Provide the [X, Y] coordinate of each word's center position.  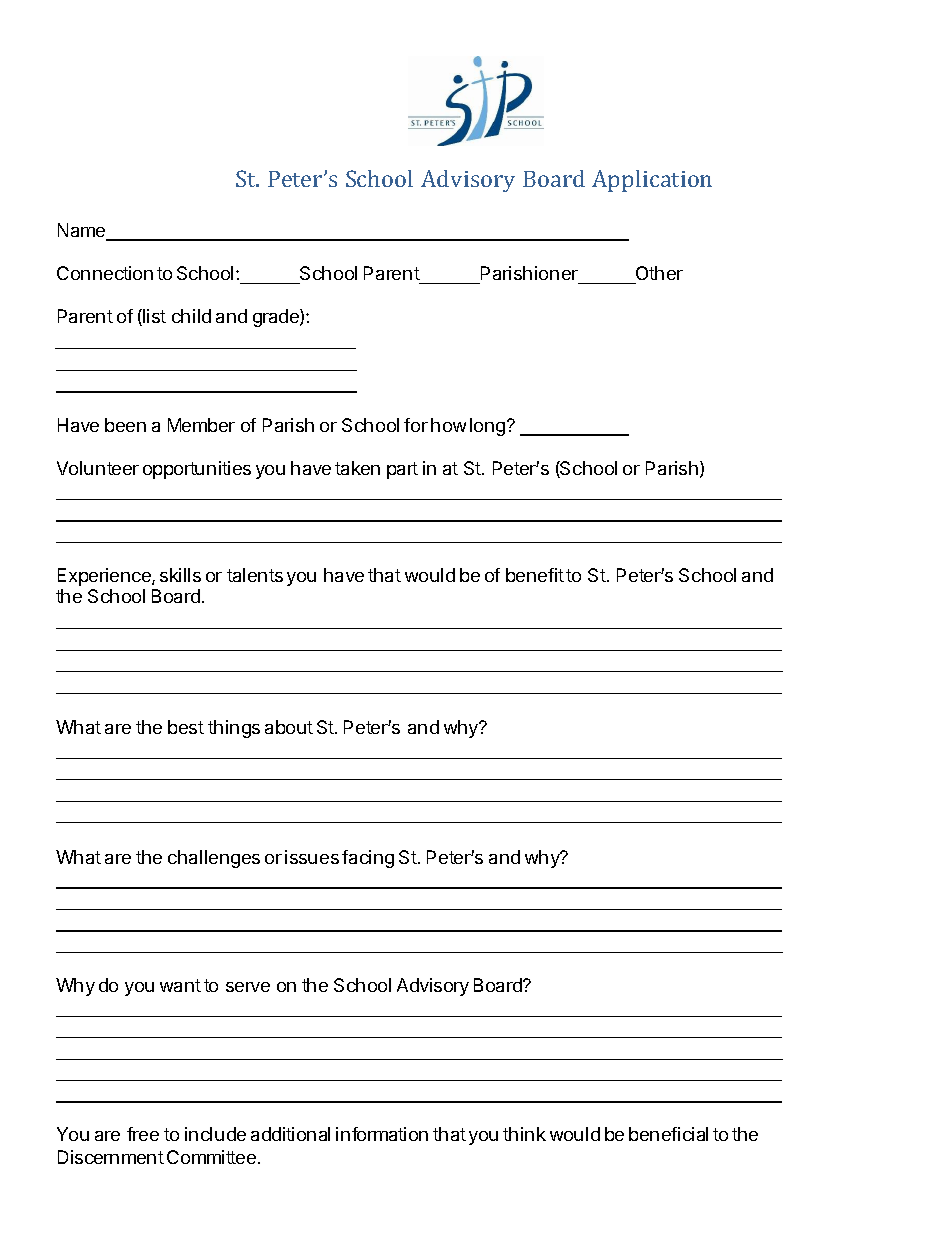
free [143, 1134]
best [186, 727]
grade [277, 318]
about [289, 727]
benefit [535, 575]
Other [659, 273]
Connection [105, 273]
